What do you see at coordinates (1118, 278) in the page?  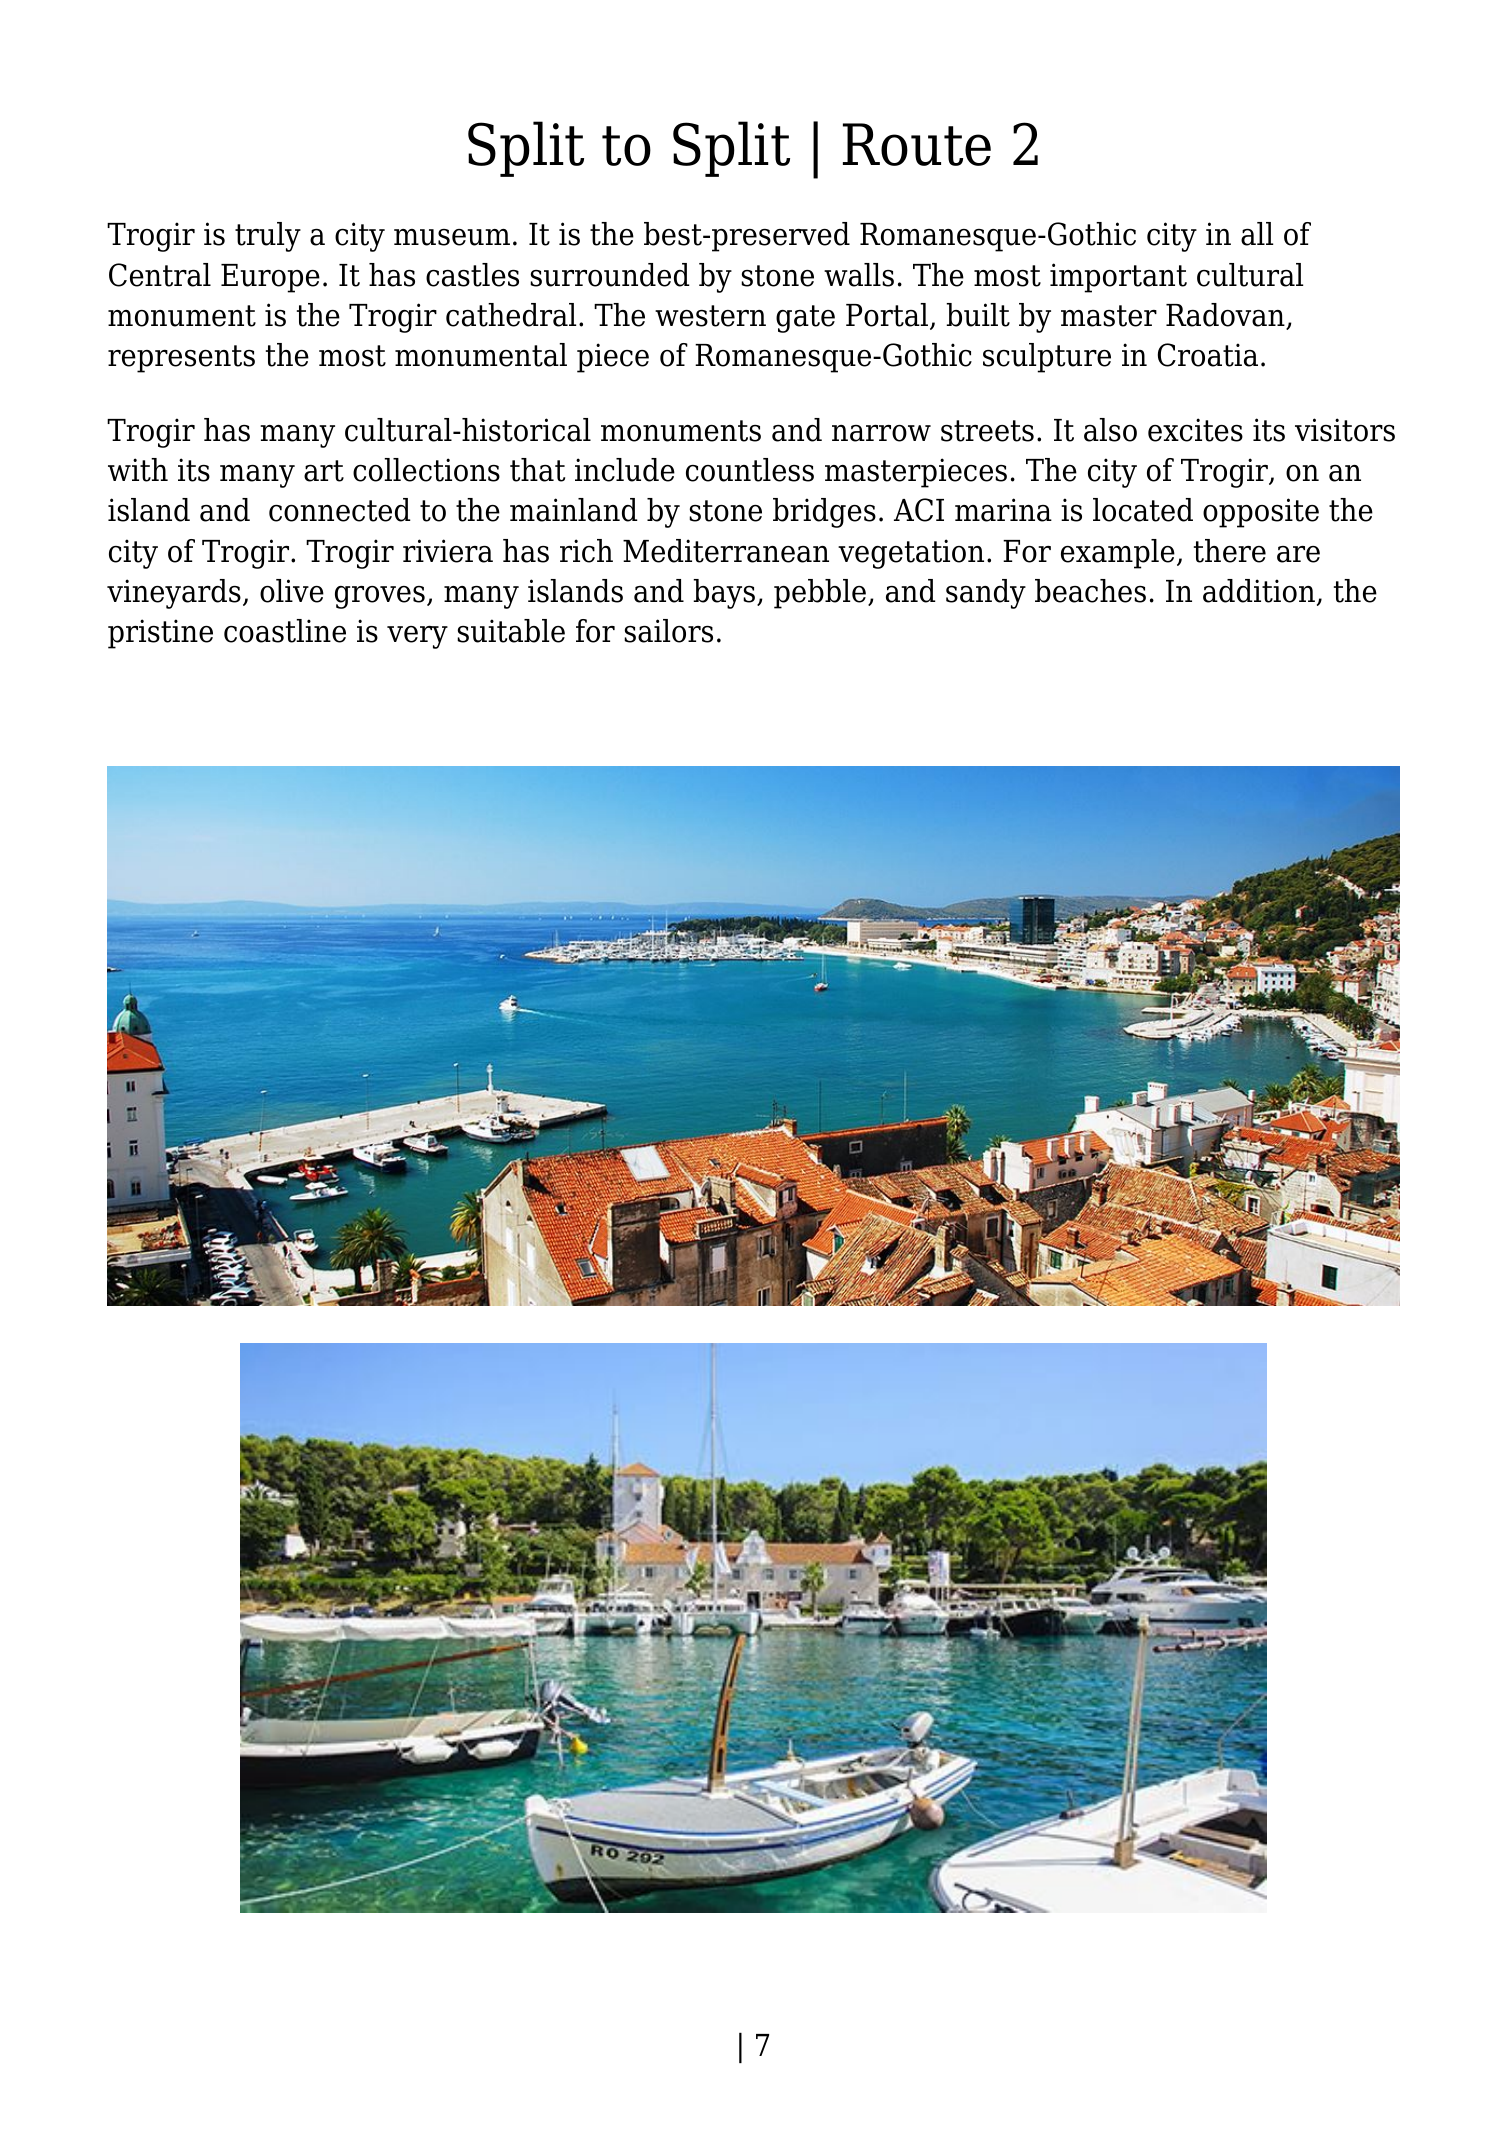 I see `important` at bounding box center [1118, 278].
